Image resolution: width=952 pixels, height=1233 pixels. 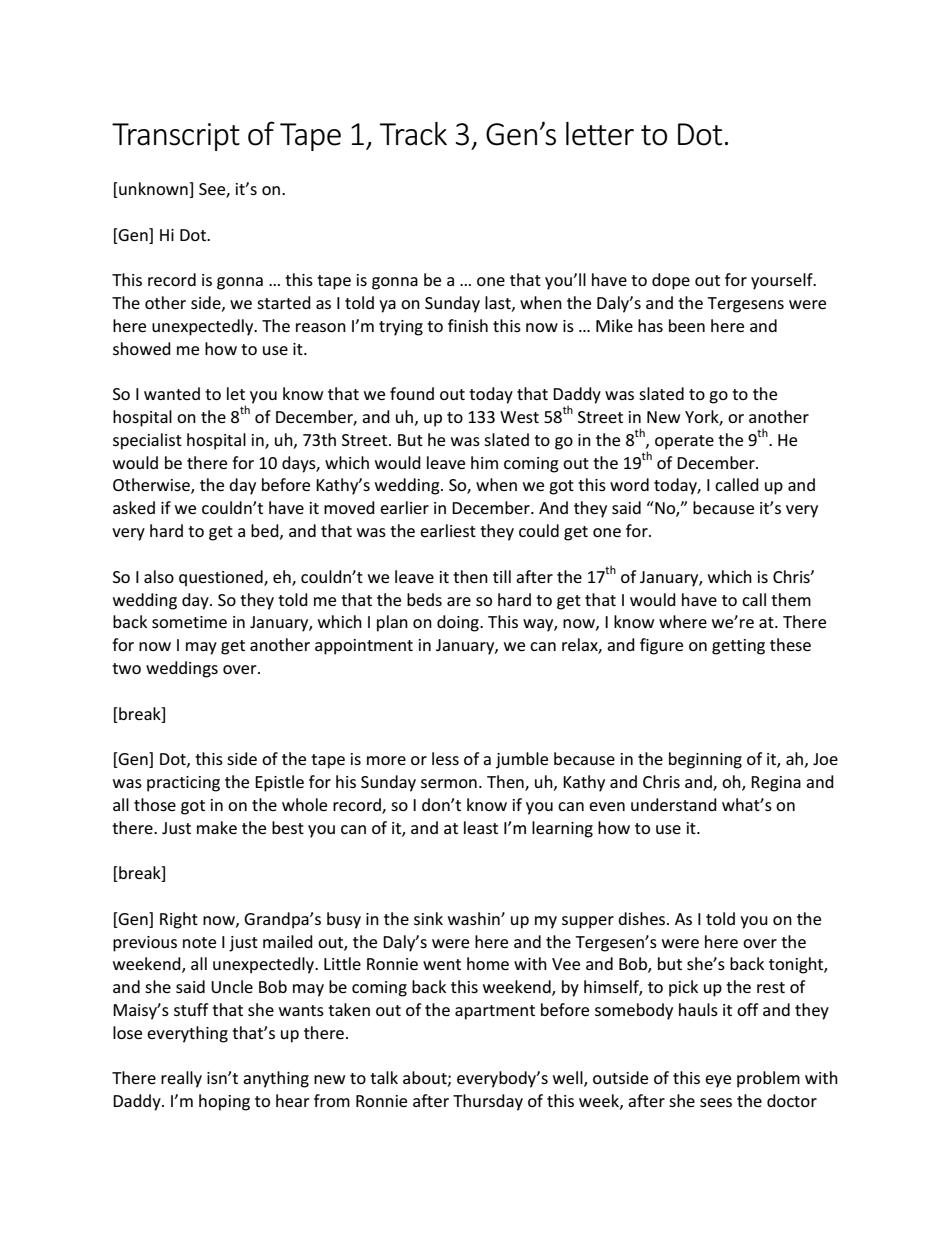 I want to click on Transcript, so click(x=176, y=137).
